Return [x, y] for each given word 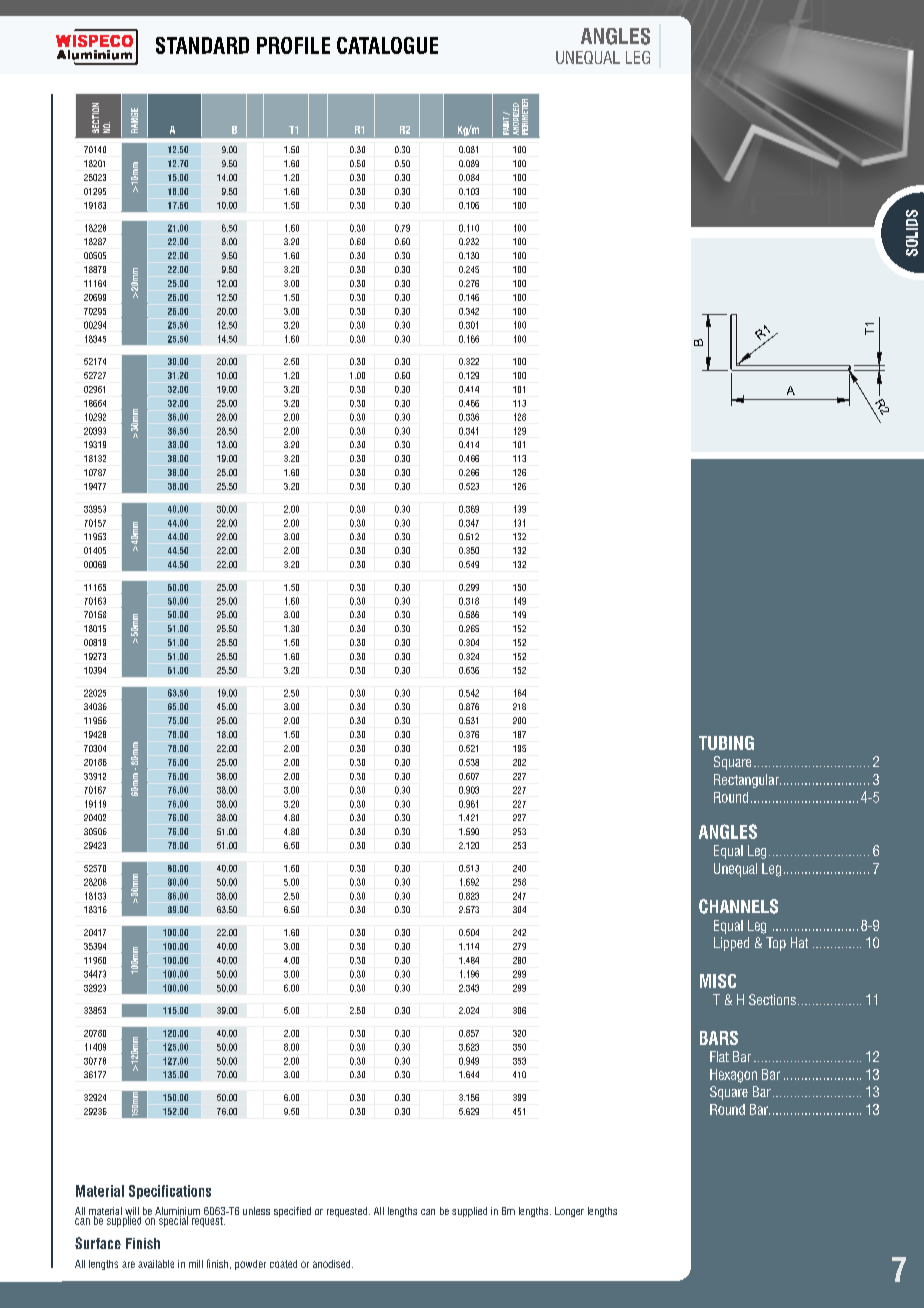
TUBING [726, 743]
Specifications [170, 1192]
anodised [333, 1264]
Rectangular [747, 781]
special [174, 1220]
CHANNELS [738, 906]
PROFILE [293, 45]
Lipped [731, 944]
